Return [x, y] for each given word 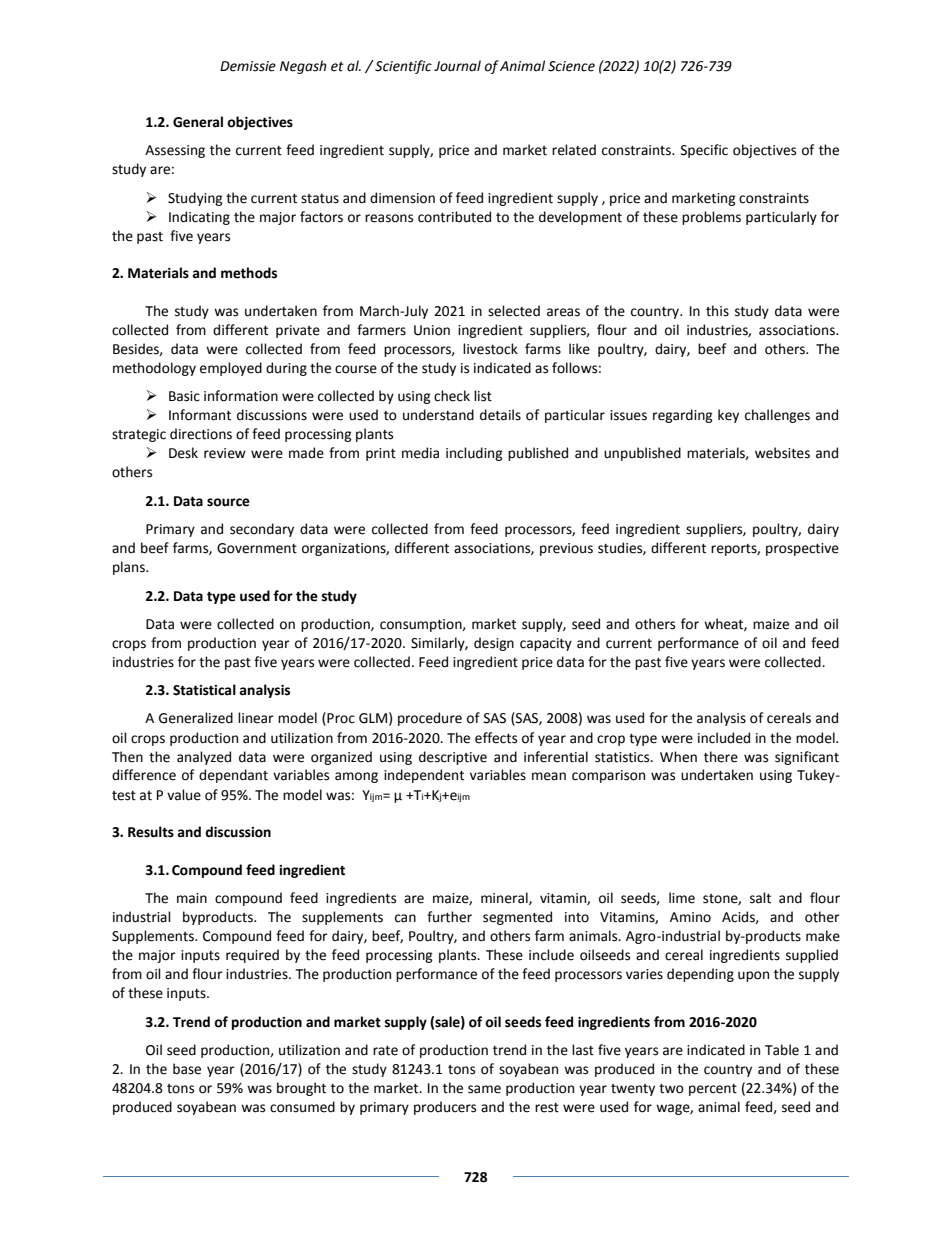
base [187, 1069]
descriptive [453, 758]
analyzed [204, 758]
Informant [200, 415]
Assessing [175, 151]
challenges [777, 416]
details [500, 415]
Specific [704, 151]
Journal [457, 66]
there [721, 757]
